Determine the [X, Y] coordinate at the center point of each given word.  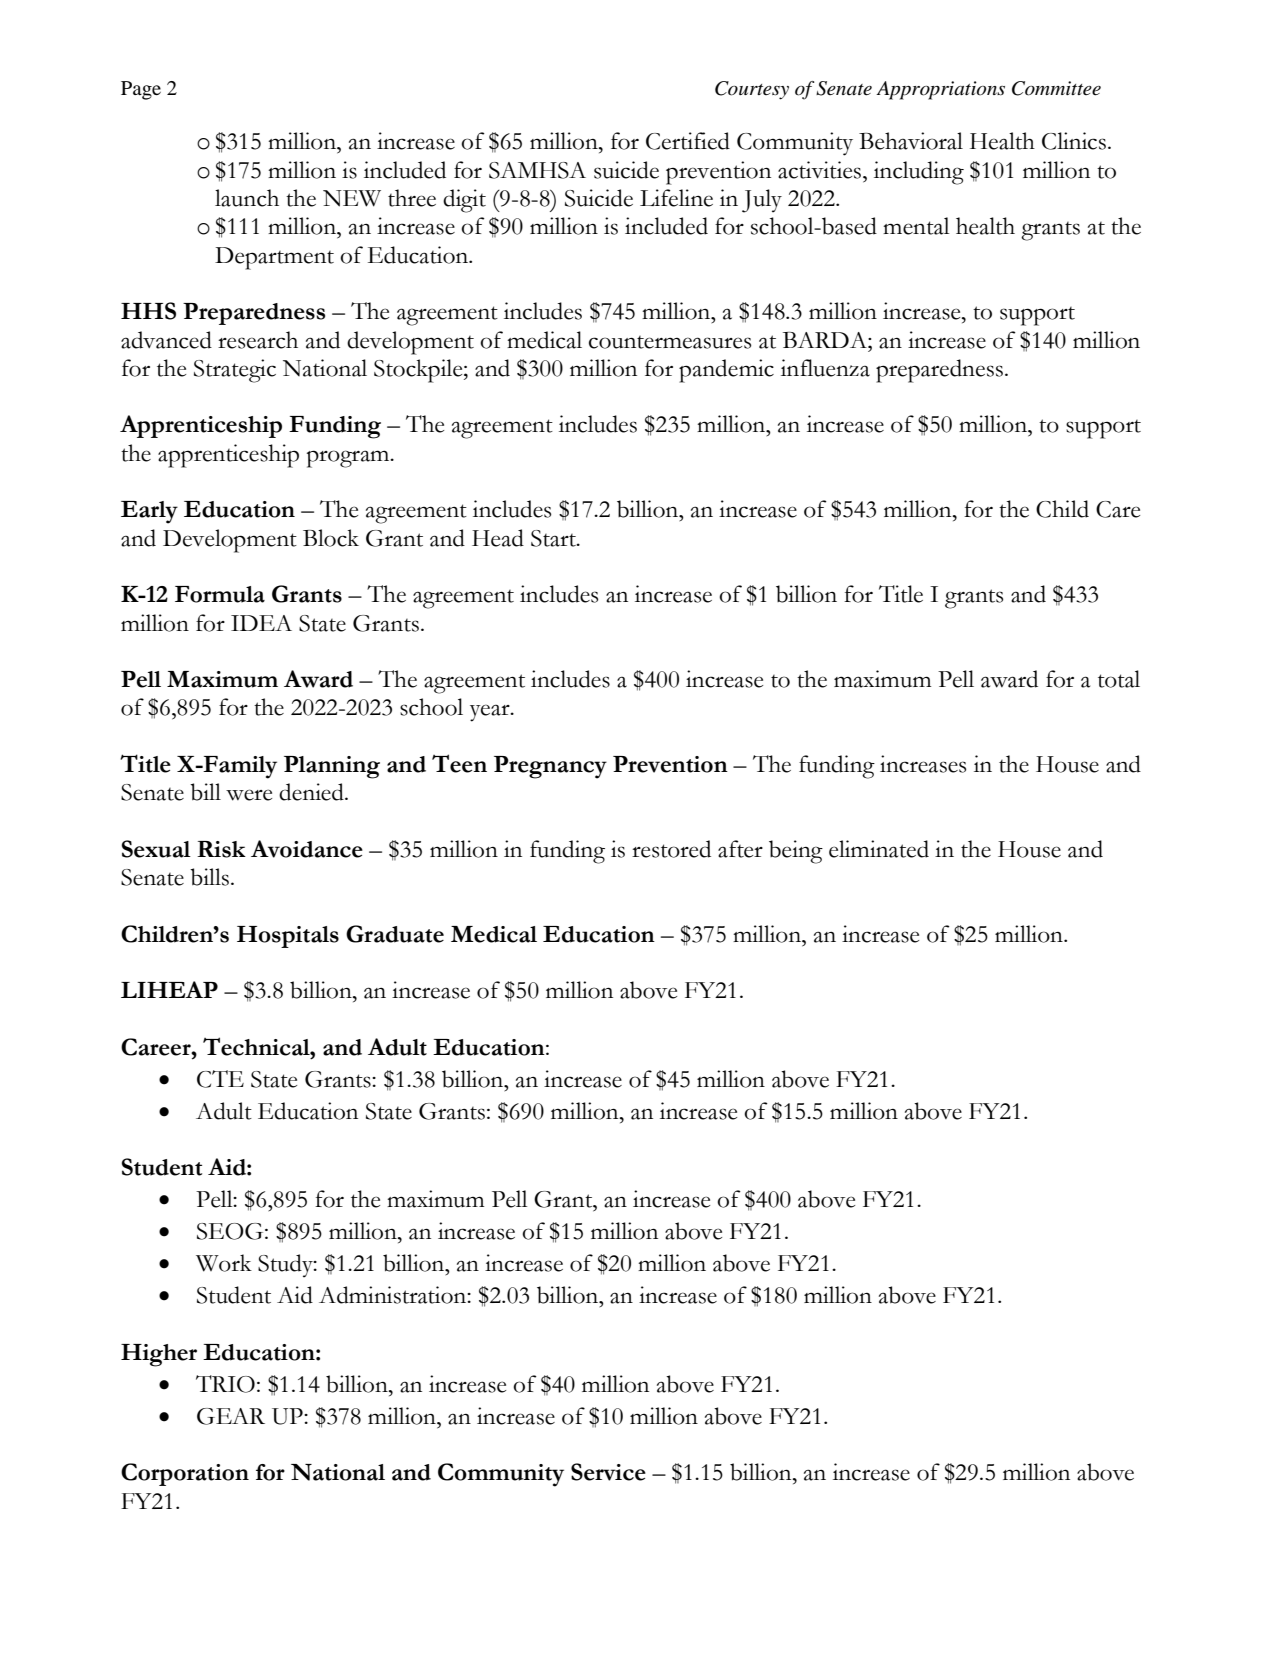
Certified [688, 141]
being [796, 852]
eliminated [879, 849]
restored [671, 849]
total [1119, 679]
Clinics [1074, 141]
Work [224, 1263]
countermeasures [670, 342]
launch [247, 198]
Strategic [235, 371]
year [491, 713]
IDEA [261, 623]
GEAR [231, 1416]
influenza [825, 368]
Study [286, 1266]
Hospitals [288, 937]
